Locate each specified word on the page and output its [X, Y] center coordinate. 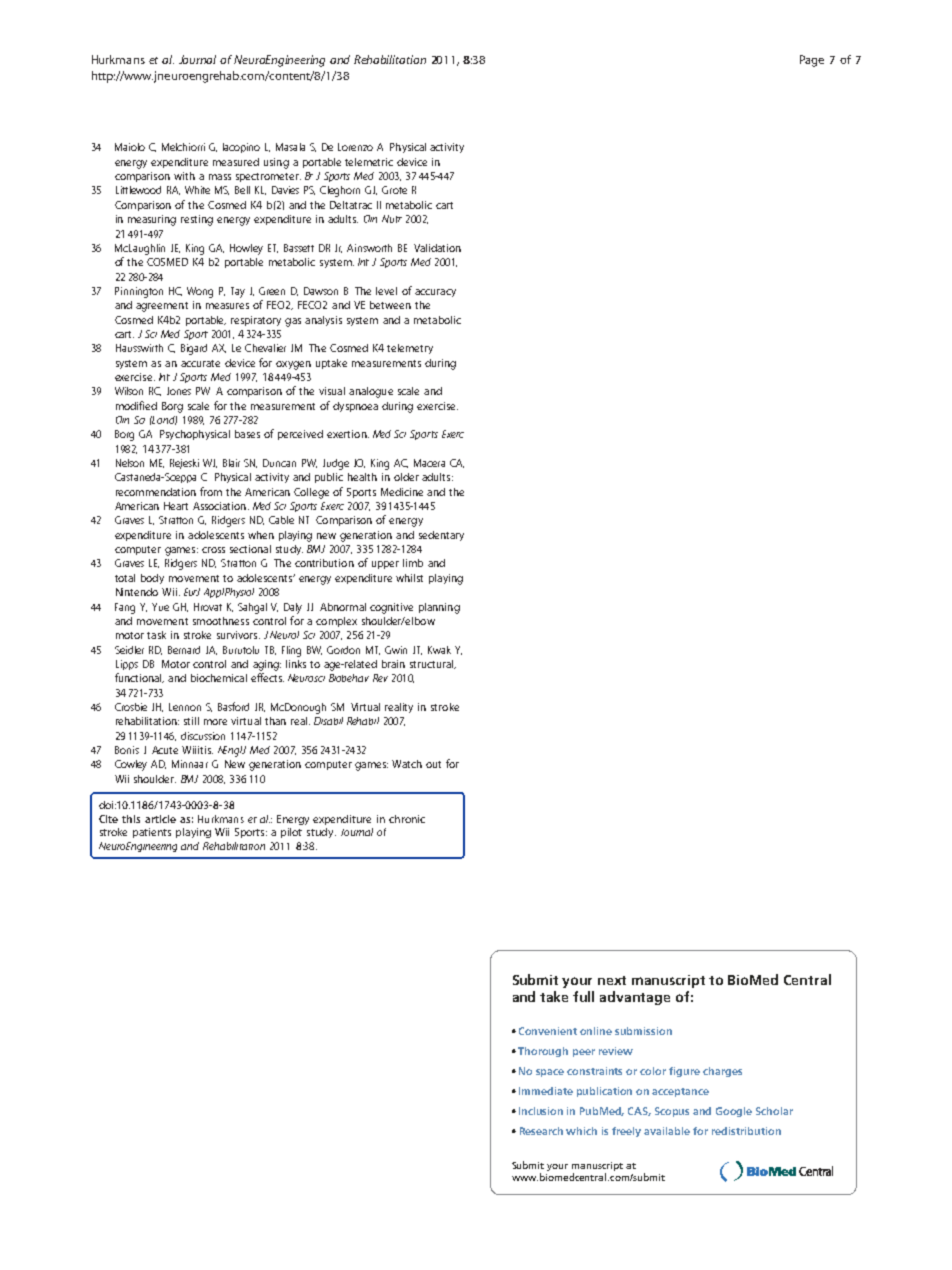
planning [439, 608]
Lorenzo [355, 147]
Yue [160, 607]
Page [812, 61]
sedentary [441, 536]
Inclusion [541, 1111]
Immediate [546, 1091]
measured [236, 162]
